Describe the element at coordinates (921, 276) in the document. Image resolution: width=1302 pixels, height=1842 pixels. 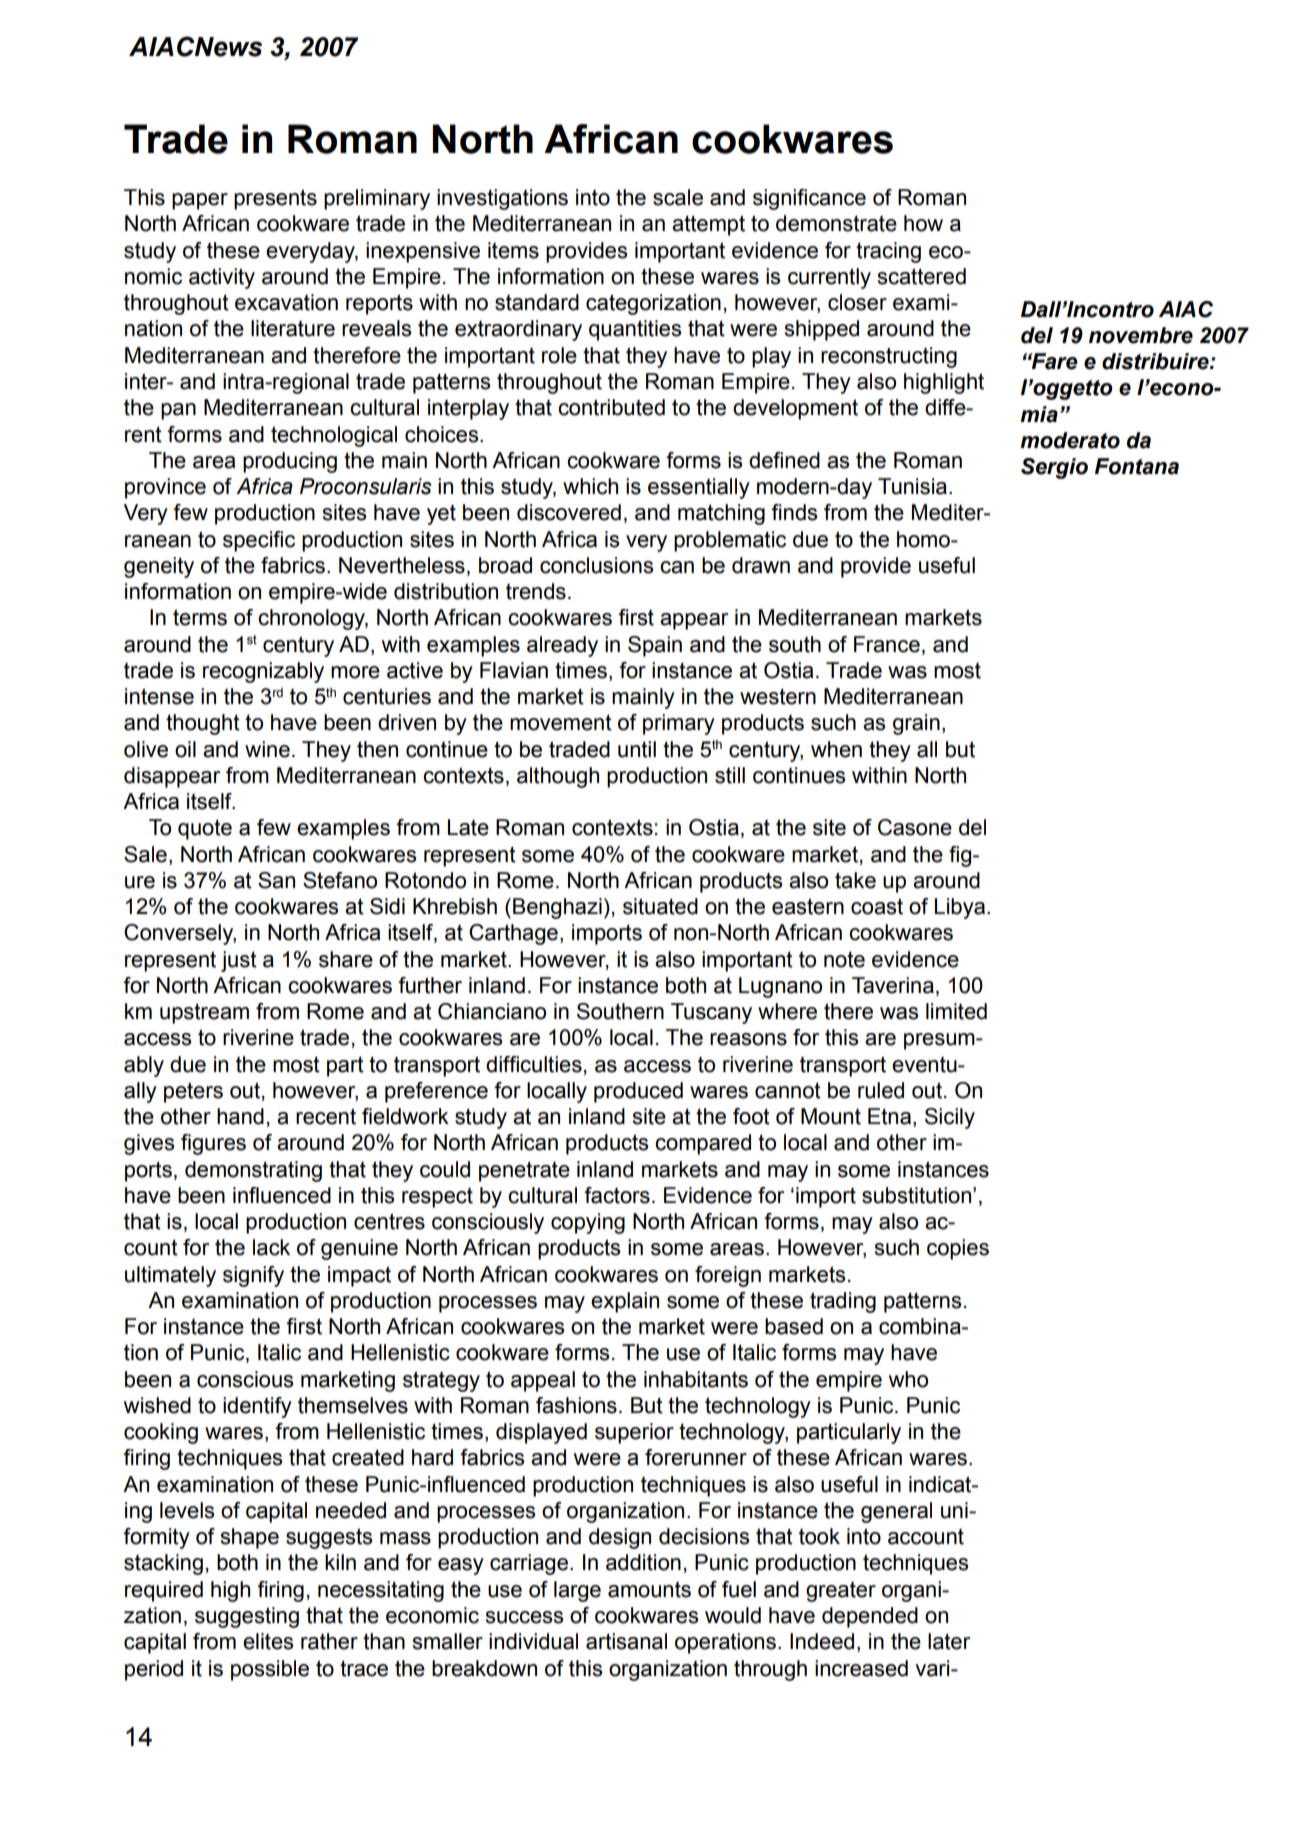
I see `scattered` at that location.
